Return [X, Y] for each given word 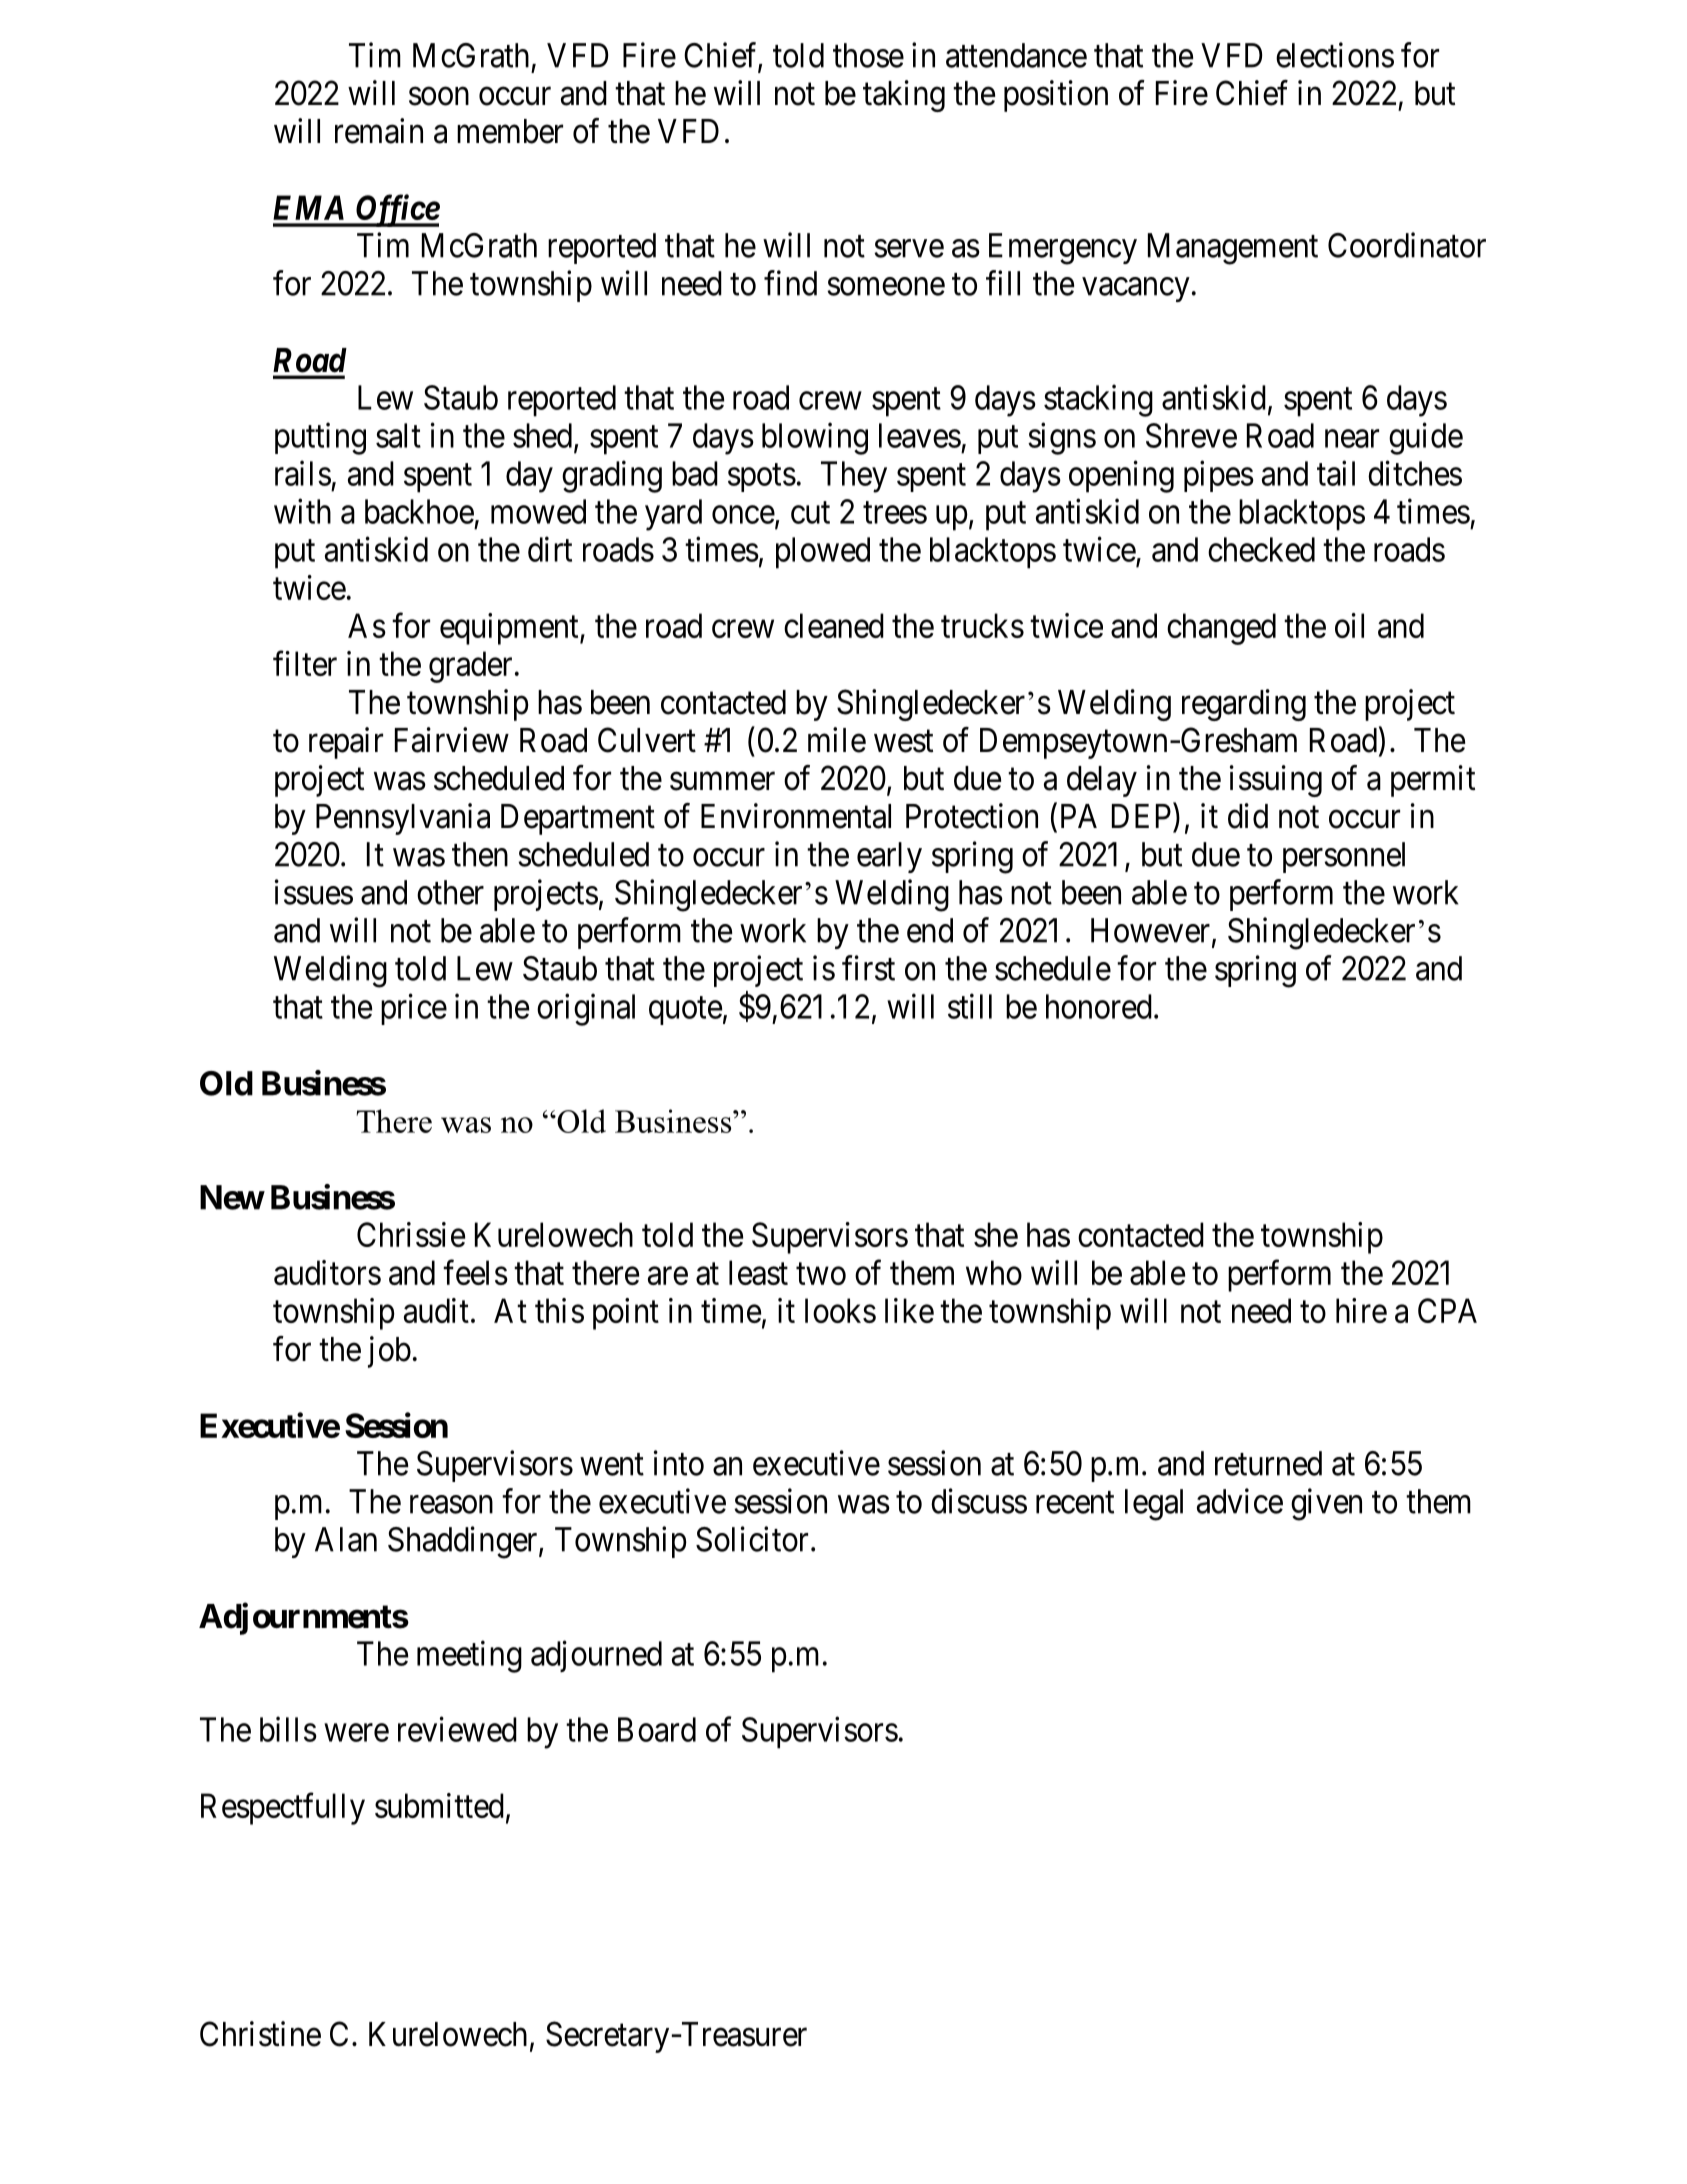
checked [1261, 549]
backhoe [419, 511]
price [414, 1009]
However [1150, 930]
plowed [823, 553]
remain [379, 131]
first [868, 968]
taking [904, 96]
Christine [260, 2034]
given [1326, 1504]
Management [1233, 249]
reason [451, 1505]
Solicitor [752, 1539]
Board [657, 1729]
